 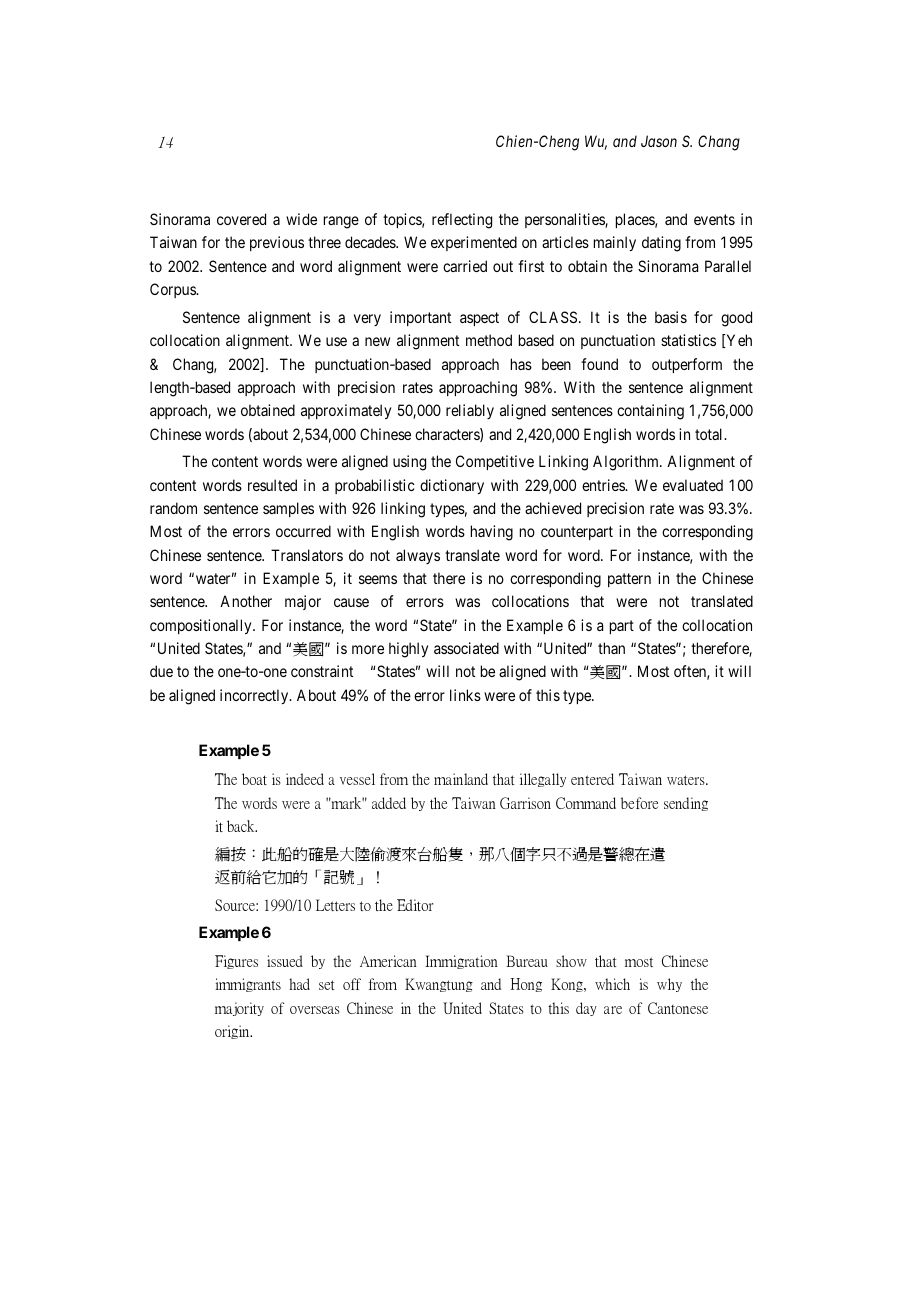 What do you see at coordinates (686, 804) in the document?
I see `sending` at bounding box center [686, 804].
